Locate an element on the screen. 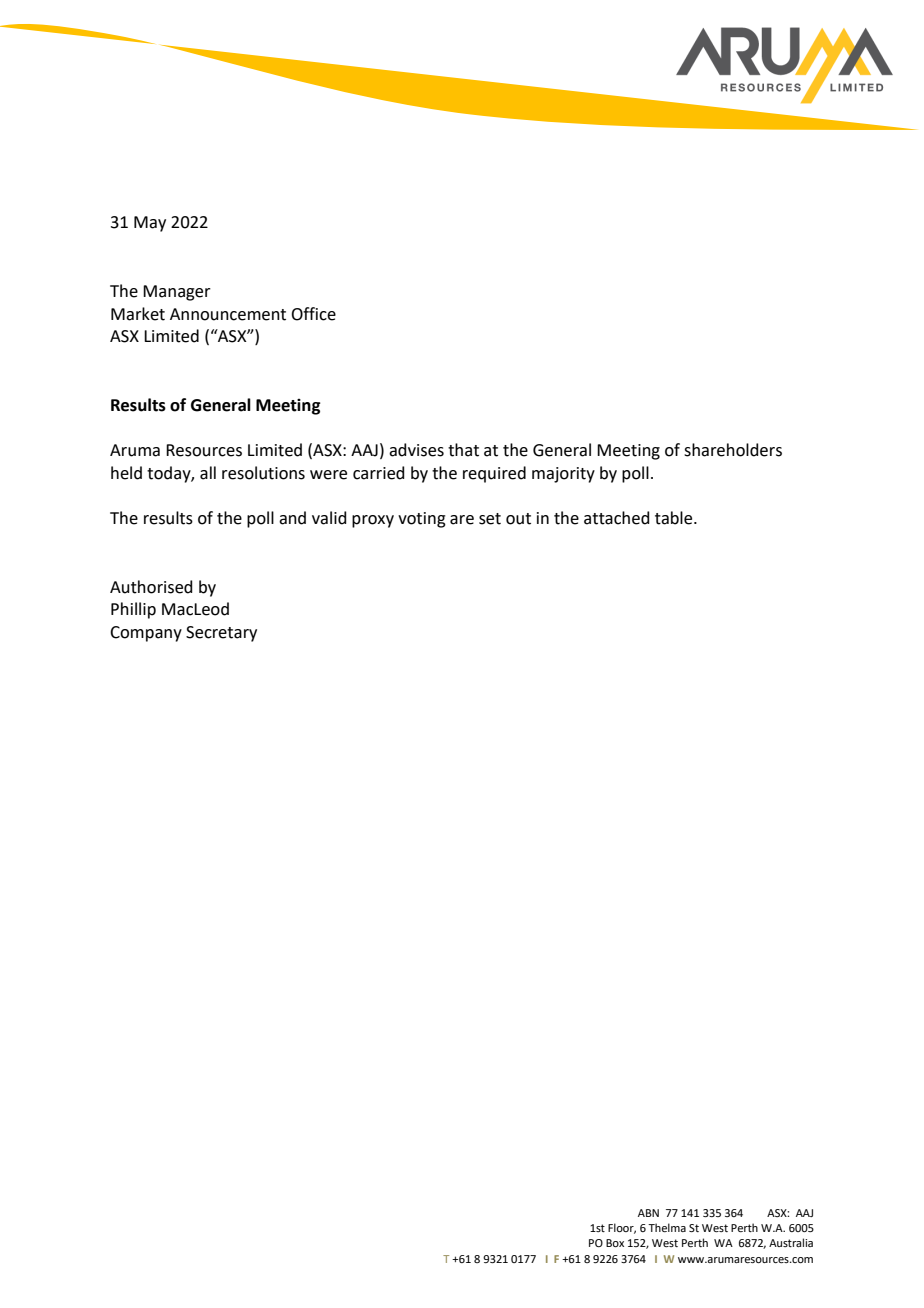  Office is located at coordinates (313, 314).
